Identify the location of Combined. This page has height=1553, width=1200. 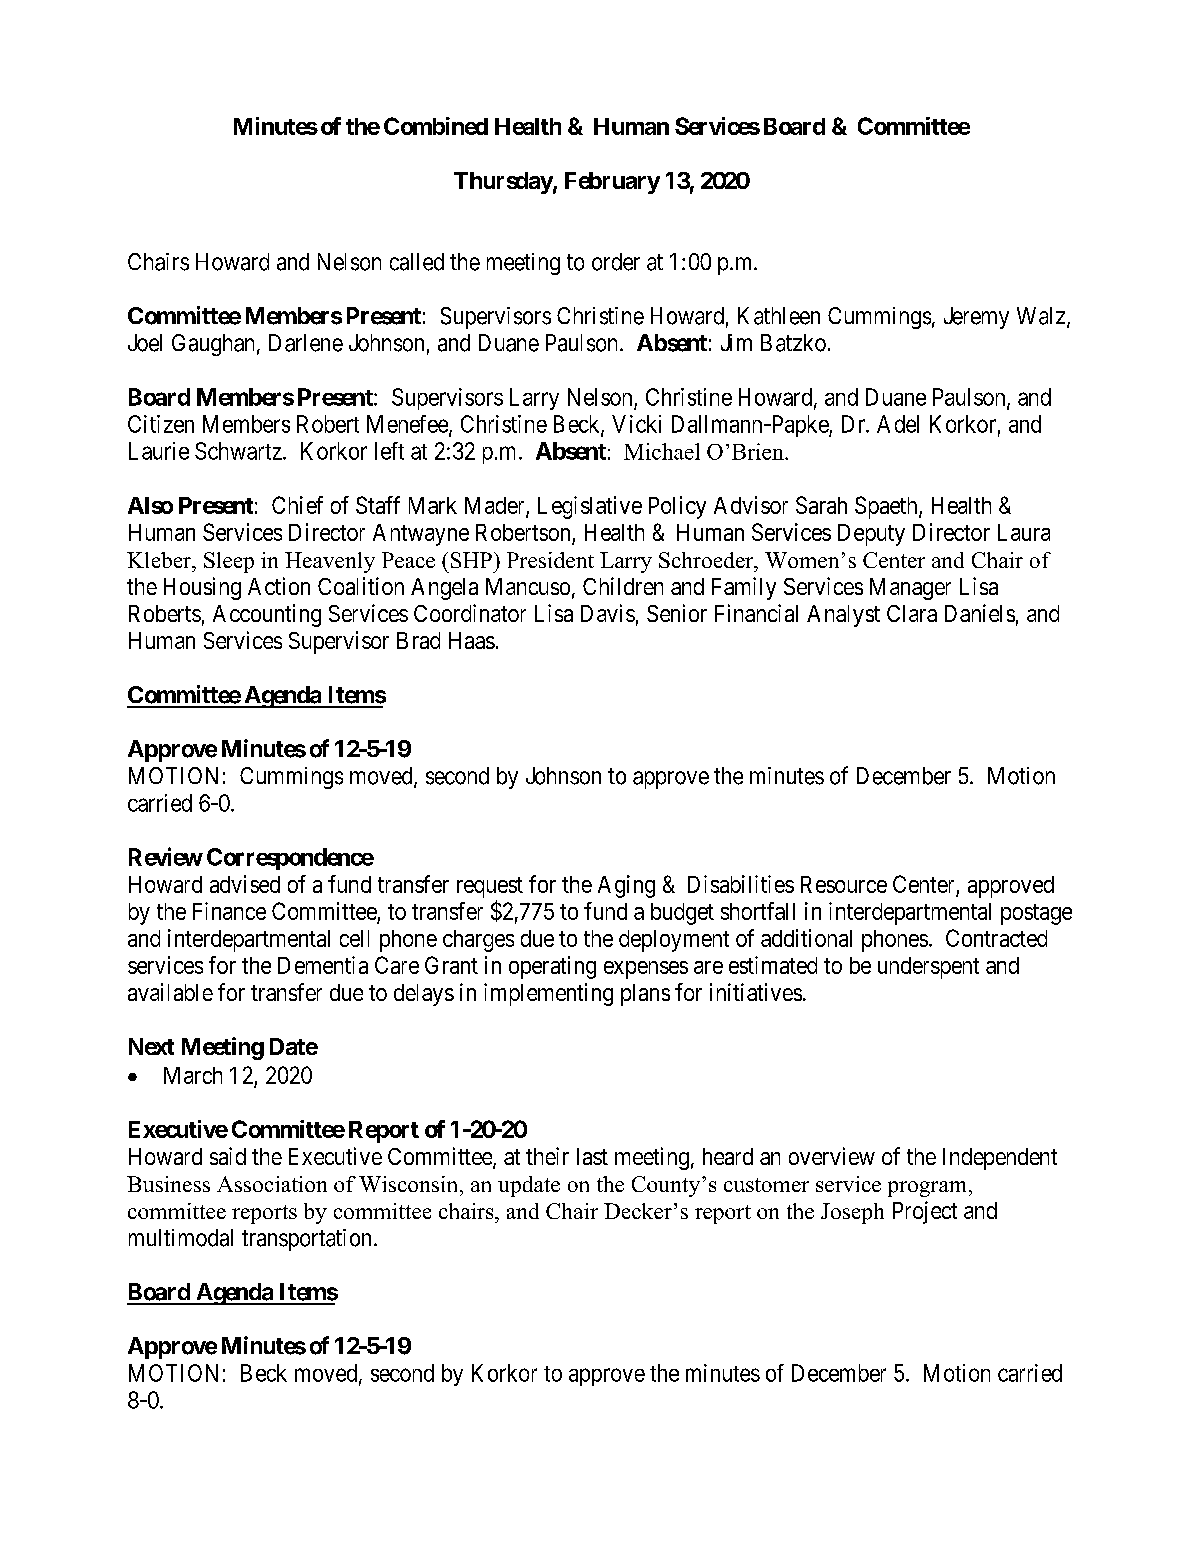
(436, 126).
